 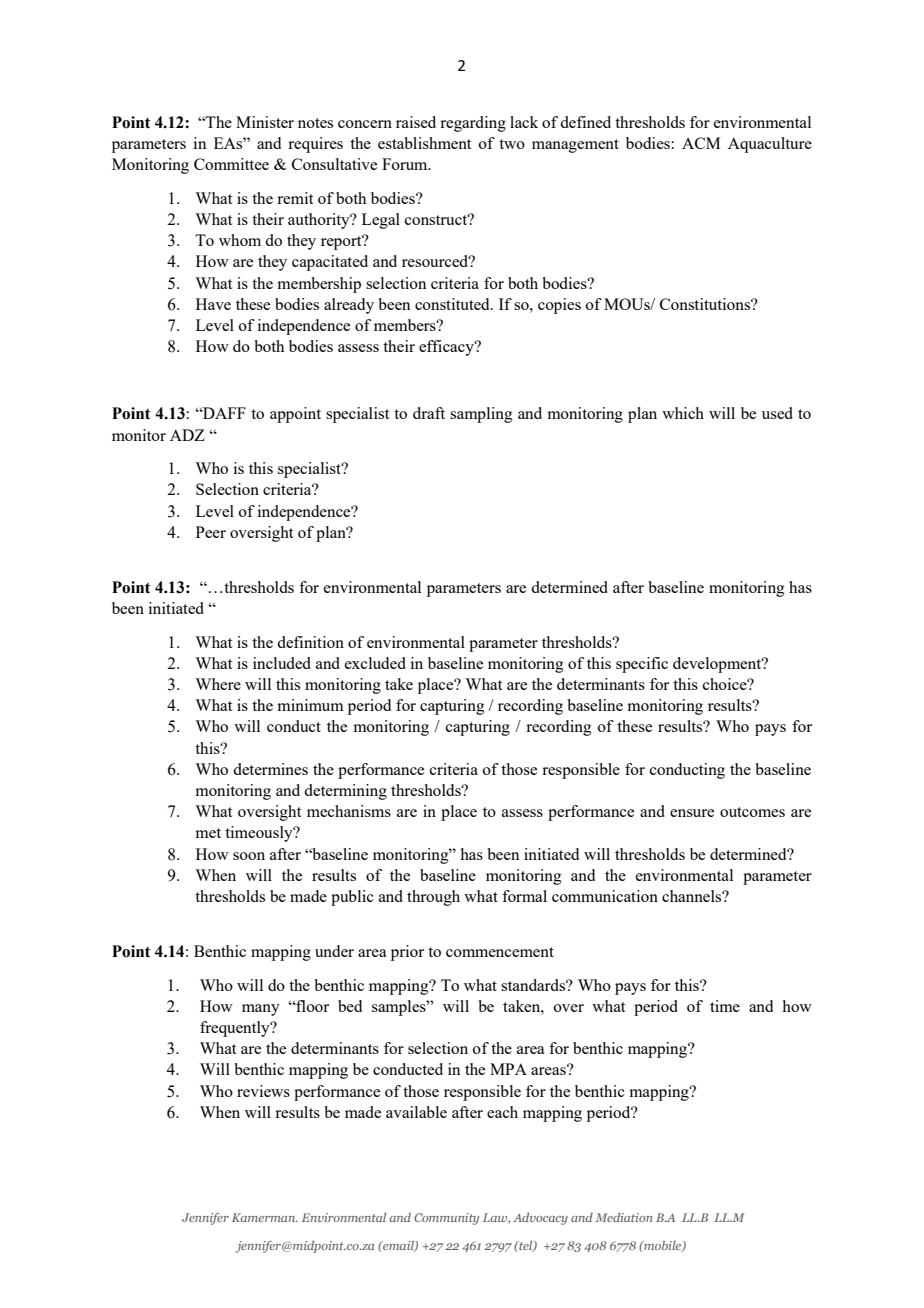 I want to click on Minister, so click(x=265, y=122).
